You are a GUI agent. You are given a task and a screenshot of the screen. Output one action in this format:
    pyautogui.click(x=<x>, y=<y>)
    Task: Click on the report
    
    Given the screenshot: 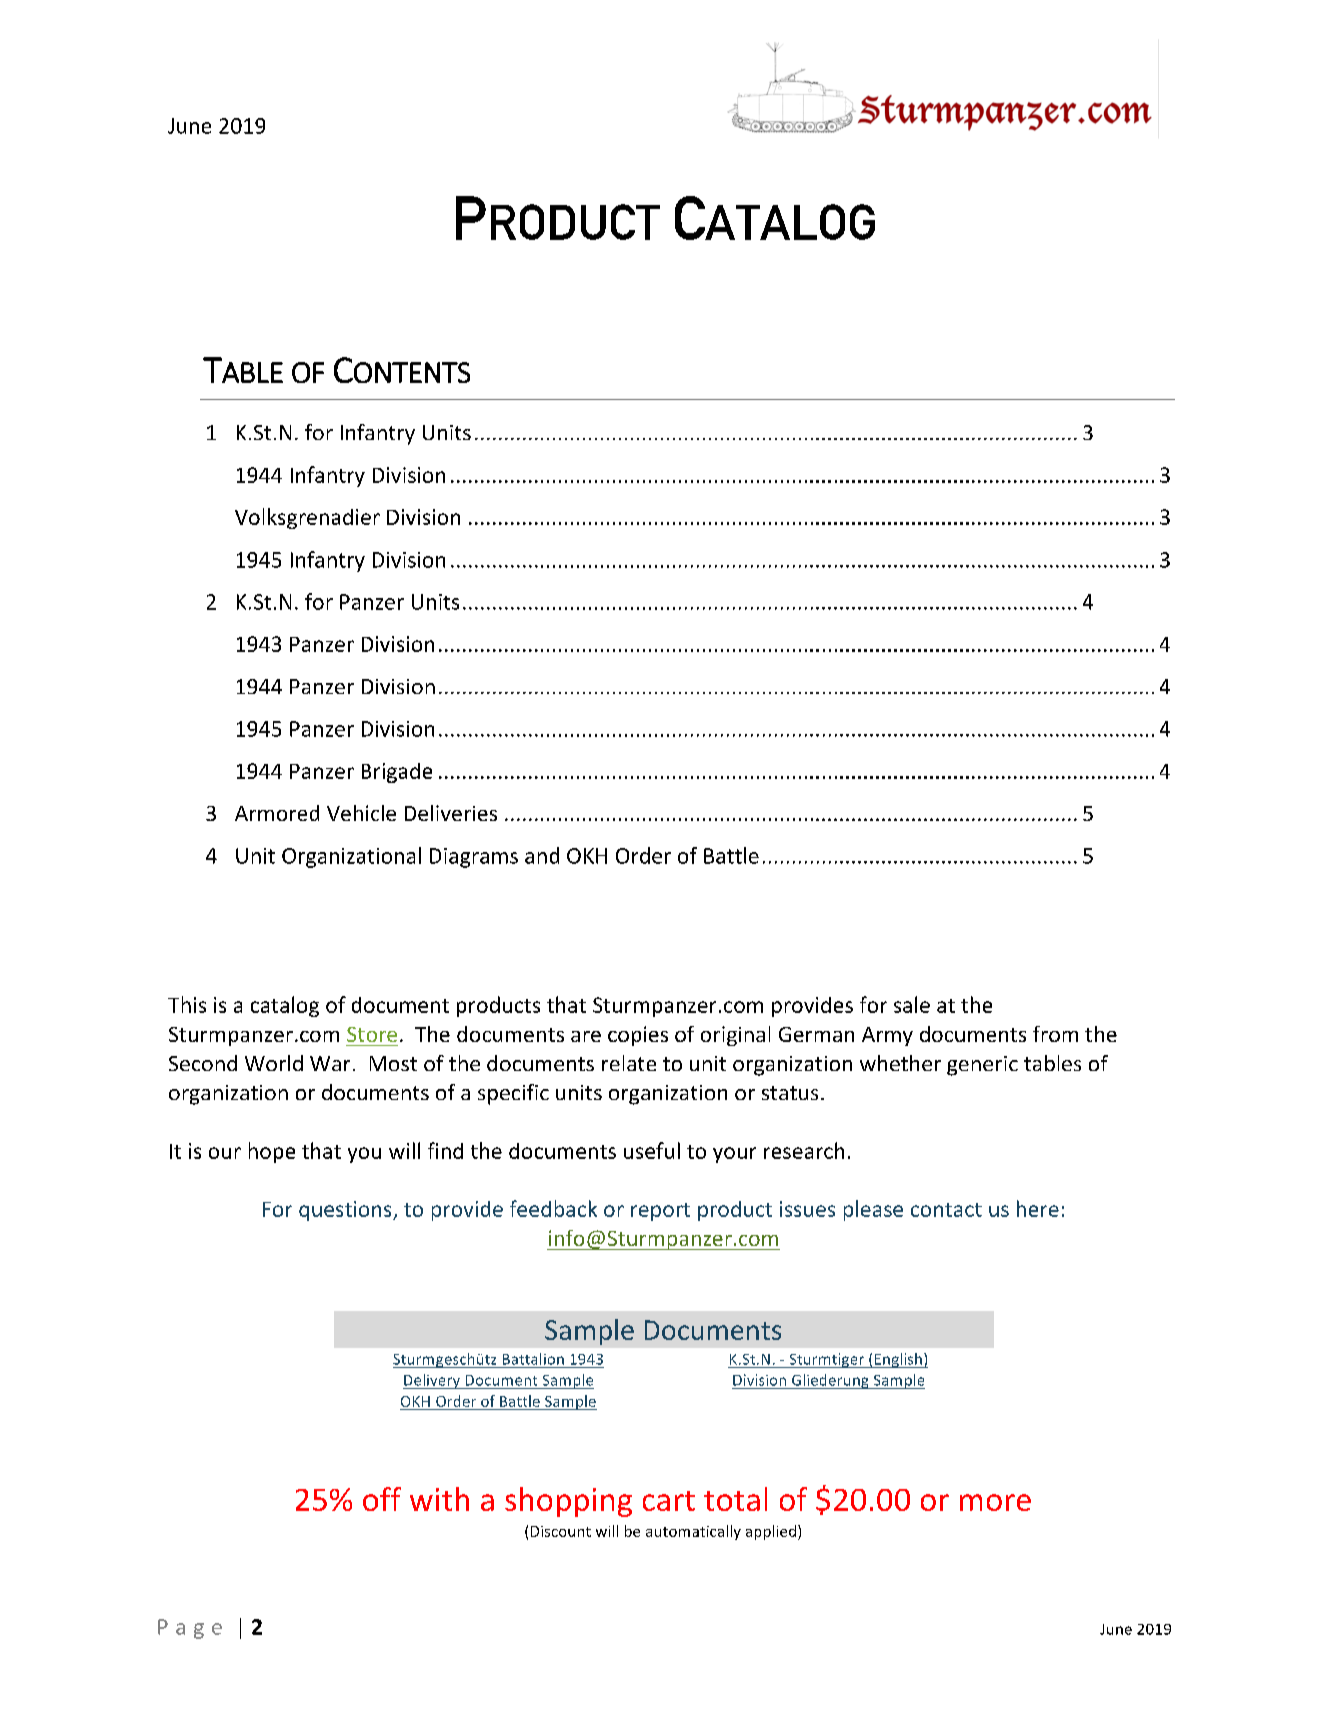 What is the action you would take?
    pyautogui.click(x=660, y=1212)
